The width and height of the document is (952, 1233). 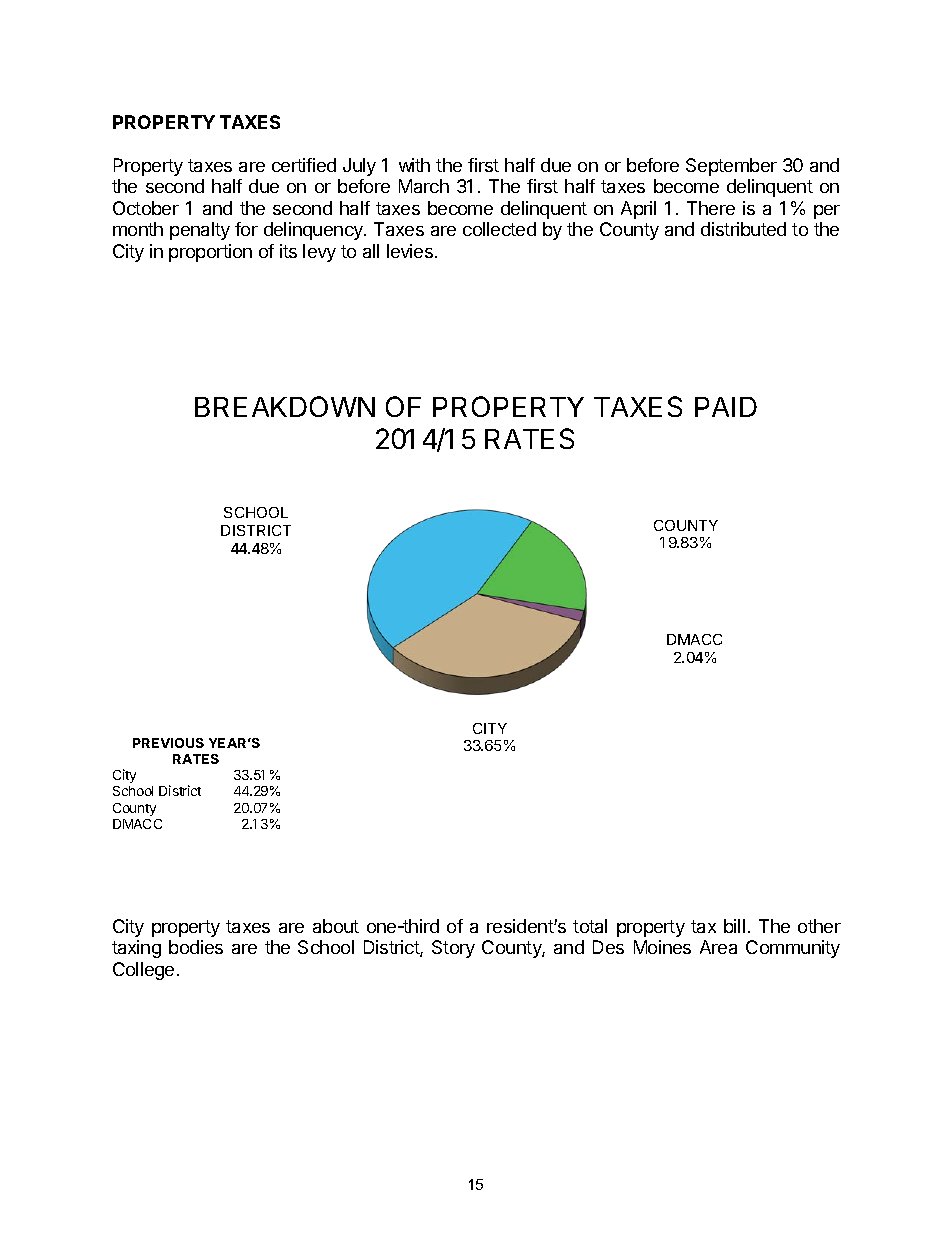 What do you see at coordinates (196, 947) in the document?
I see `bodies` at bounding box center [196, 947].
